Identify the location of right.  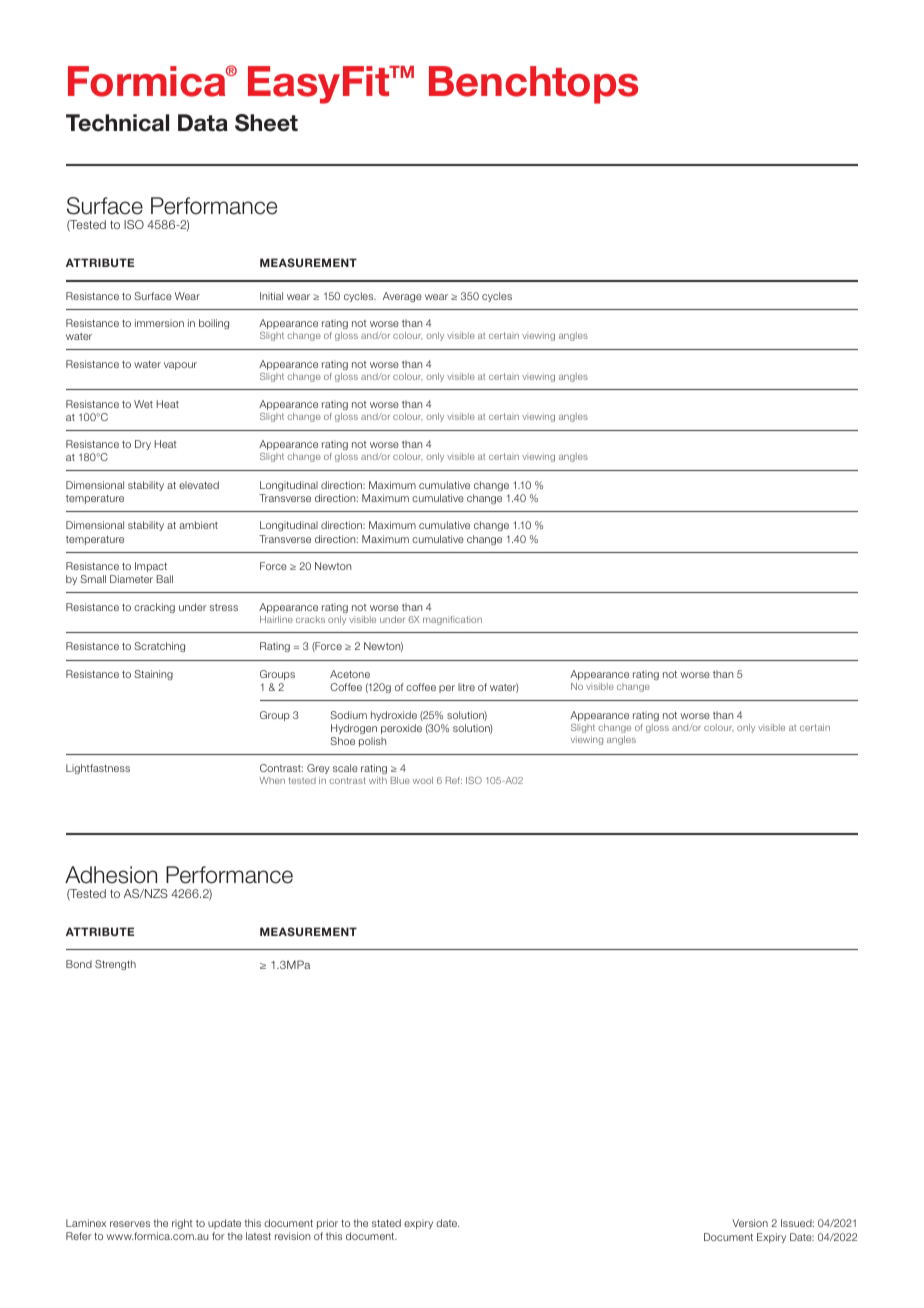
(182, 1224).
